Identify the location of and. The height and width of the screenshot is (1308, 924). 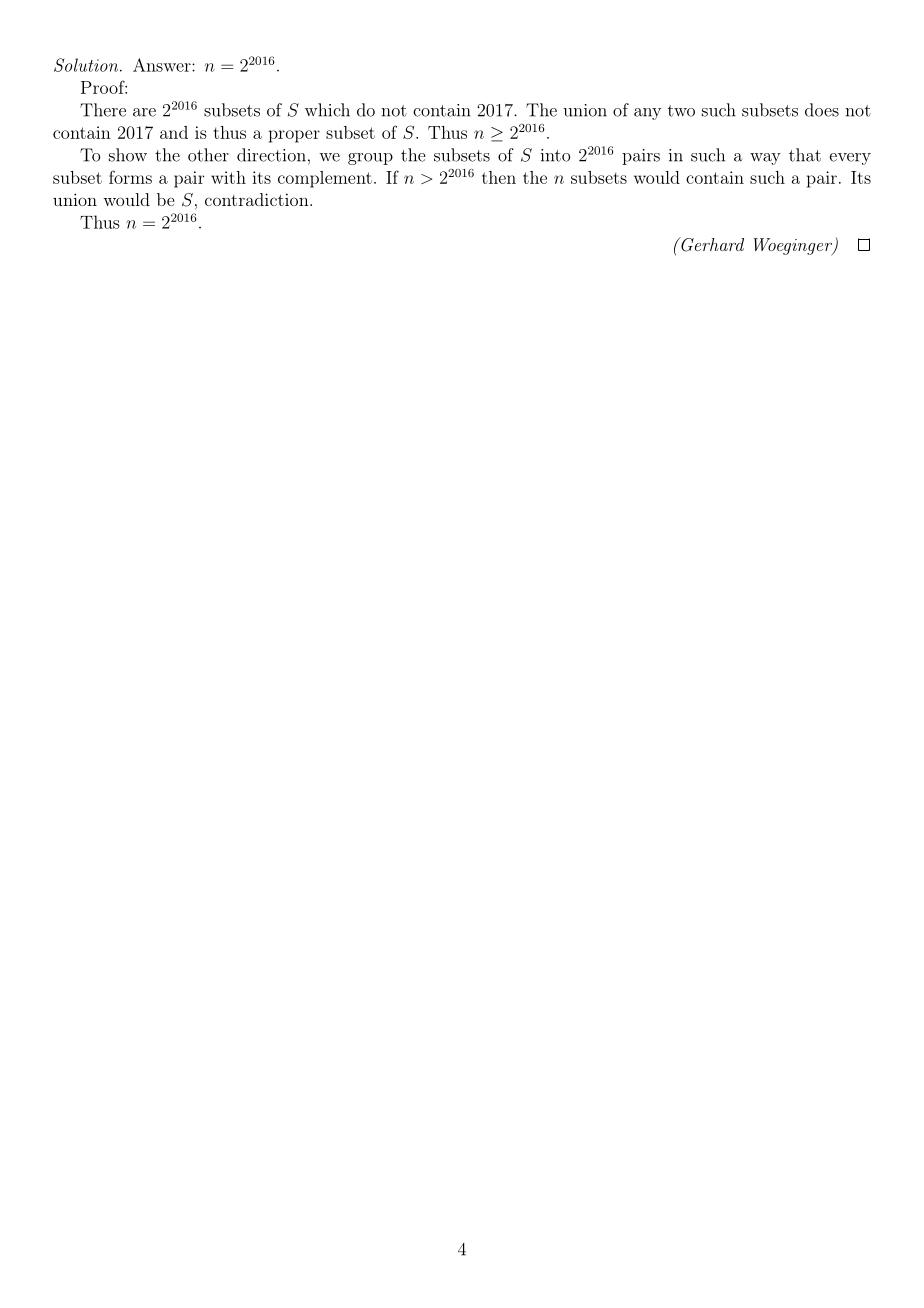
(174, 132).
